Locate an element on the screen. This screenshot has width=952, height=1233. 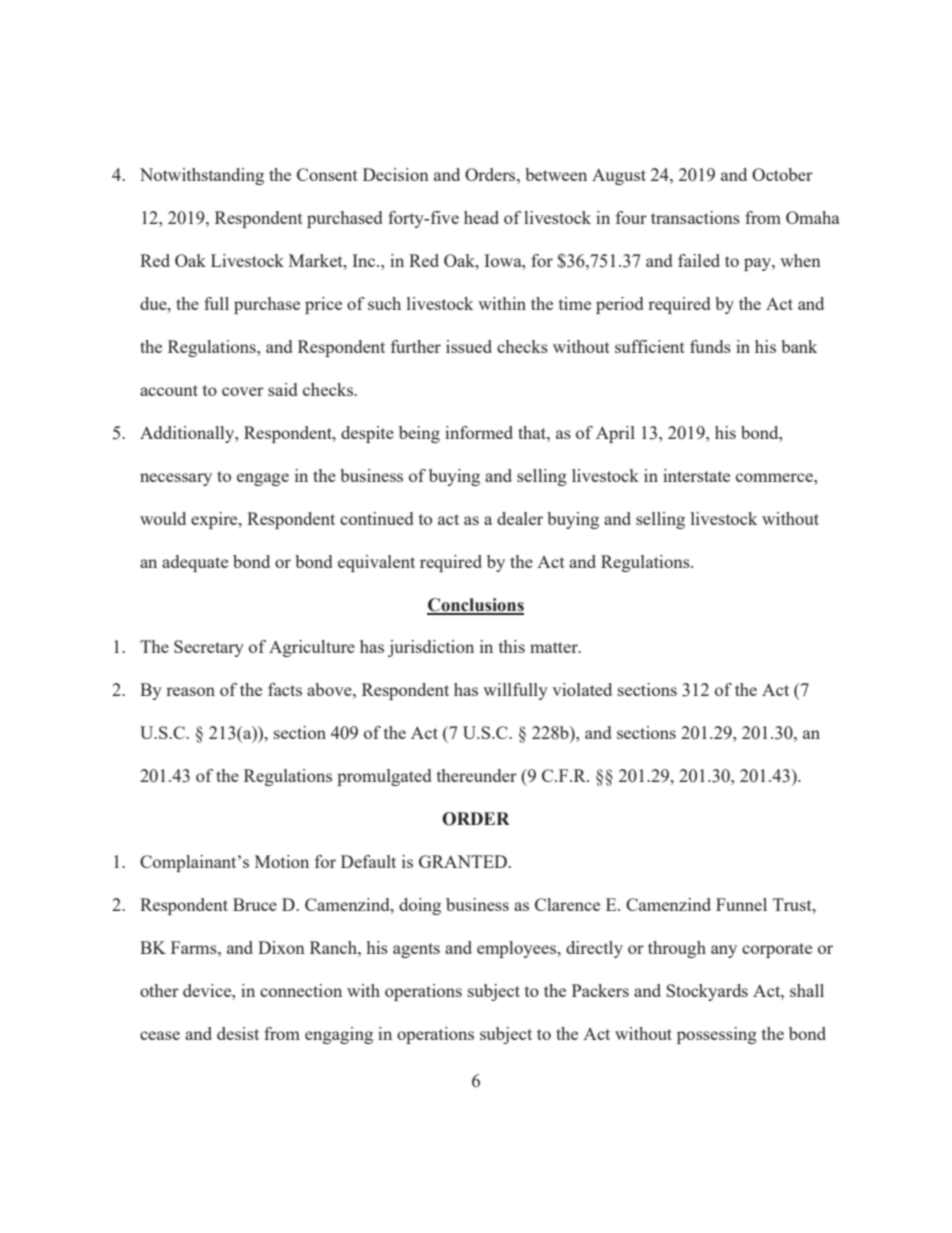
head is located at coordinates (481, 217).
